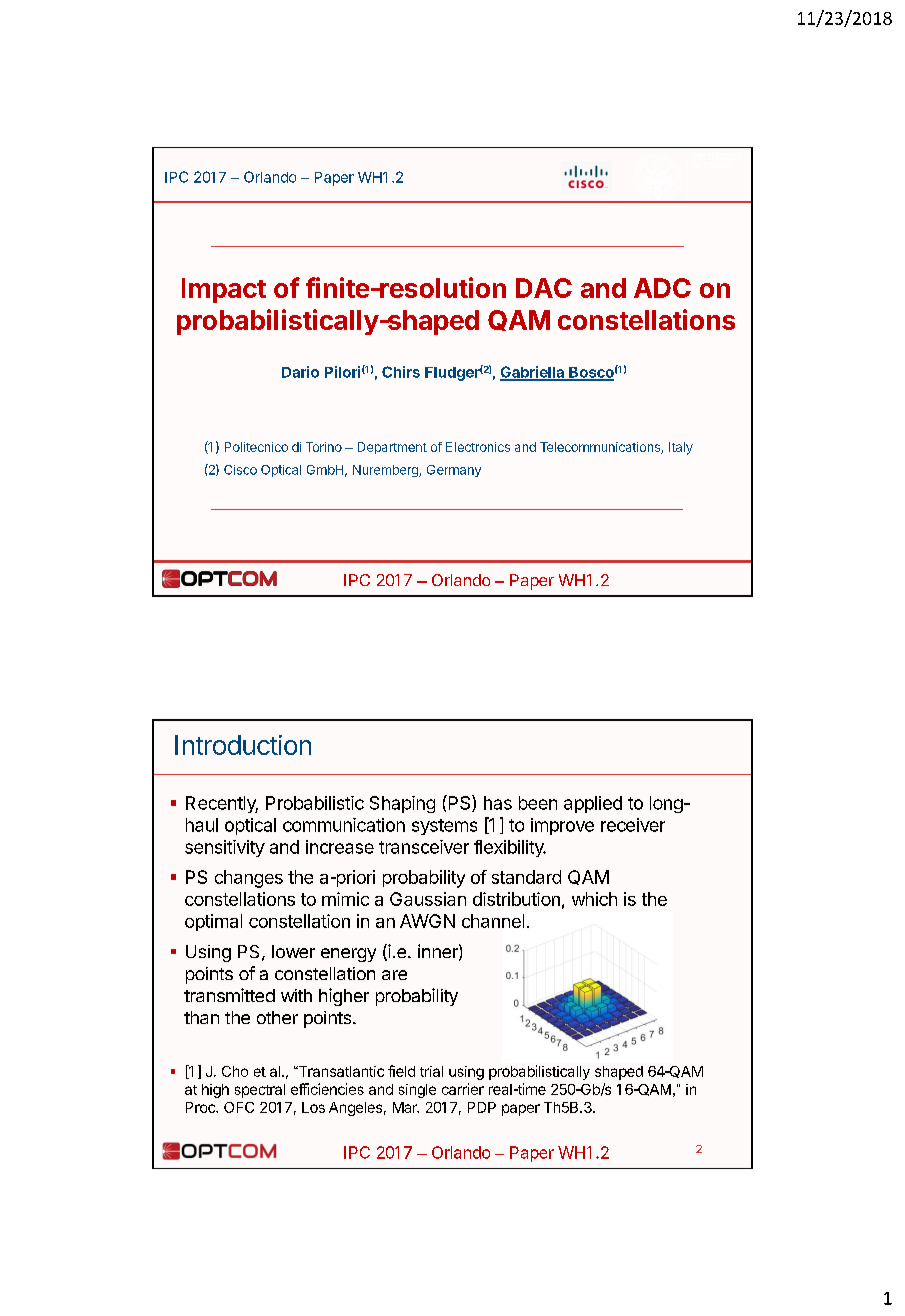 The height and width of the screenshot is (1316, 905). What do you see at coordinates (402, 804) in the screenshot?
I see `Shaping` at bounding box center [402, 804].
